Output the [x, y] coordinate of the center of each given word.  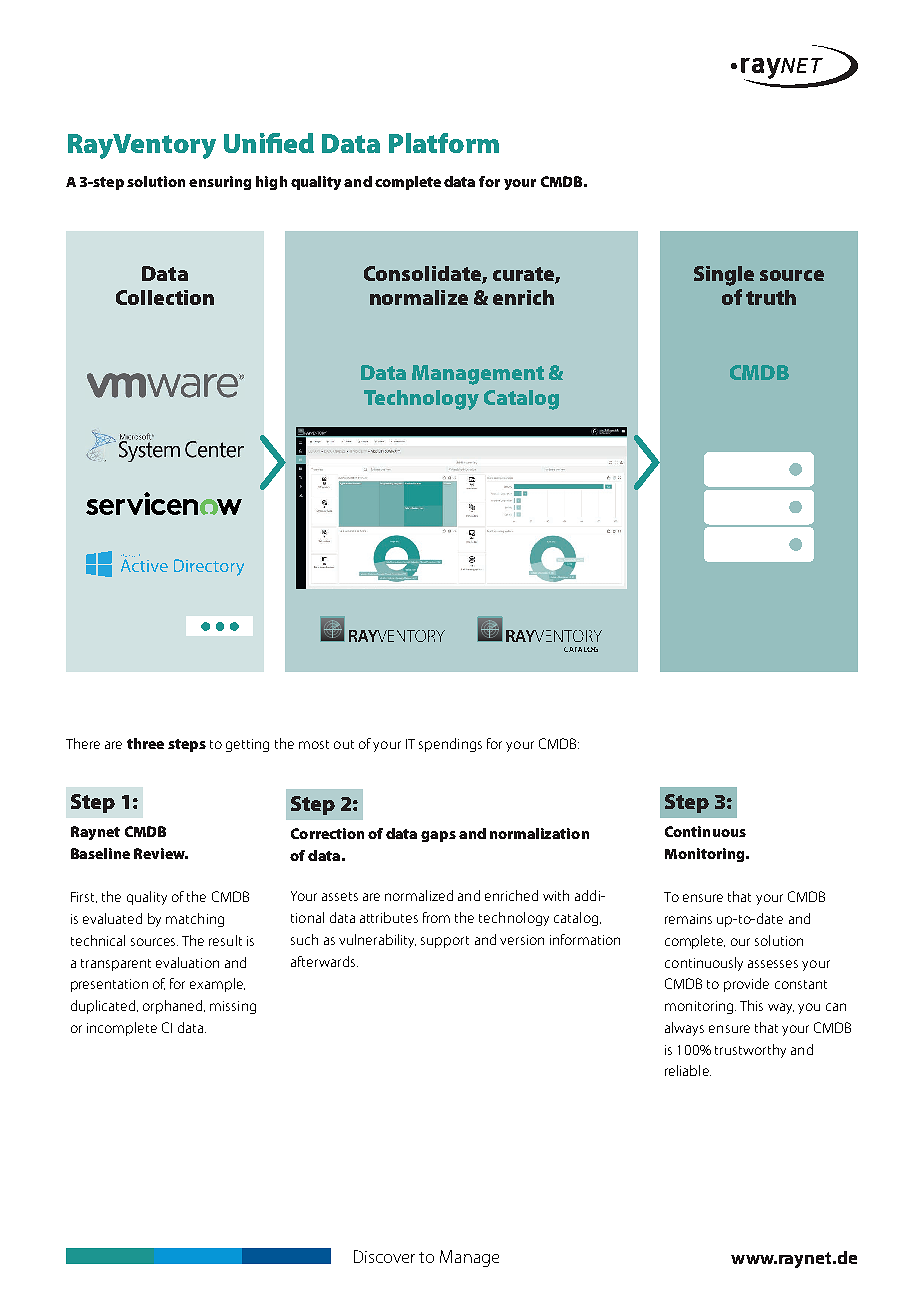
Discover [384, 1256]
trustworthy [750, 1051]
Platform [444, 143]
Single [724, 276]
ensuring [220, 183]
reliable [688, 1070]
